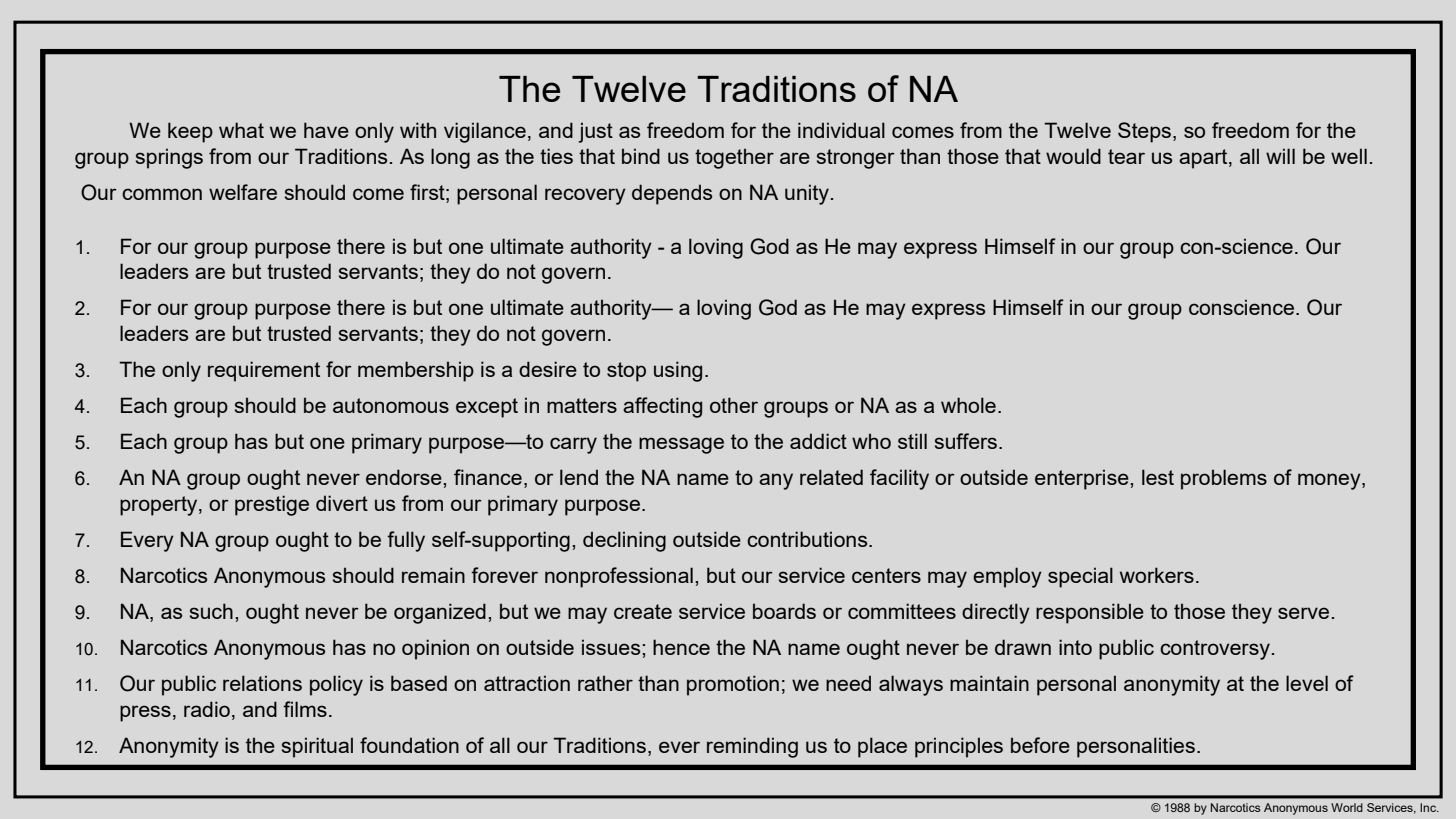  I want to click on have, so click(326, 130).
